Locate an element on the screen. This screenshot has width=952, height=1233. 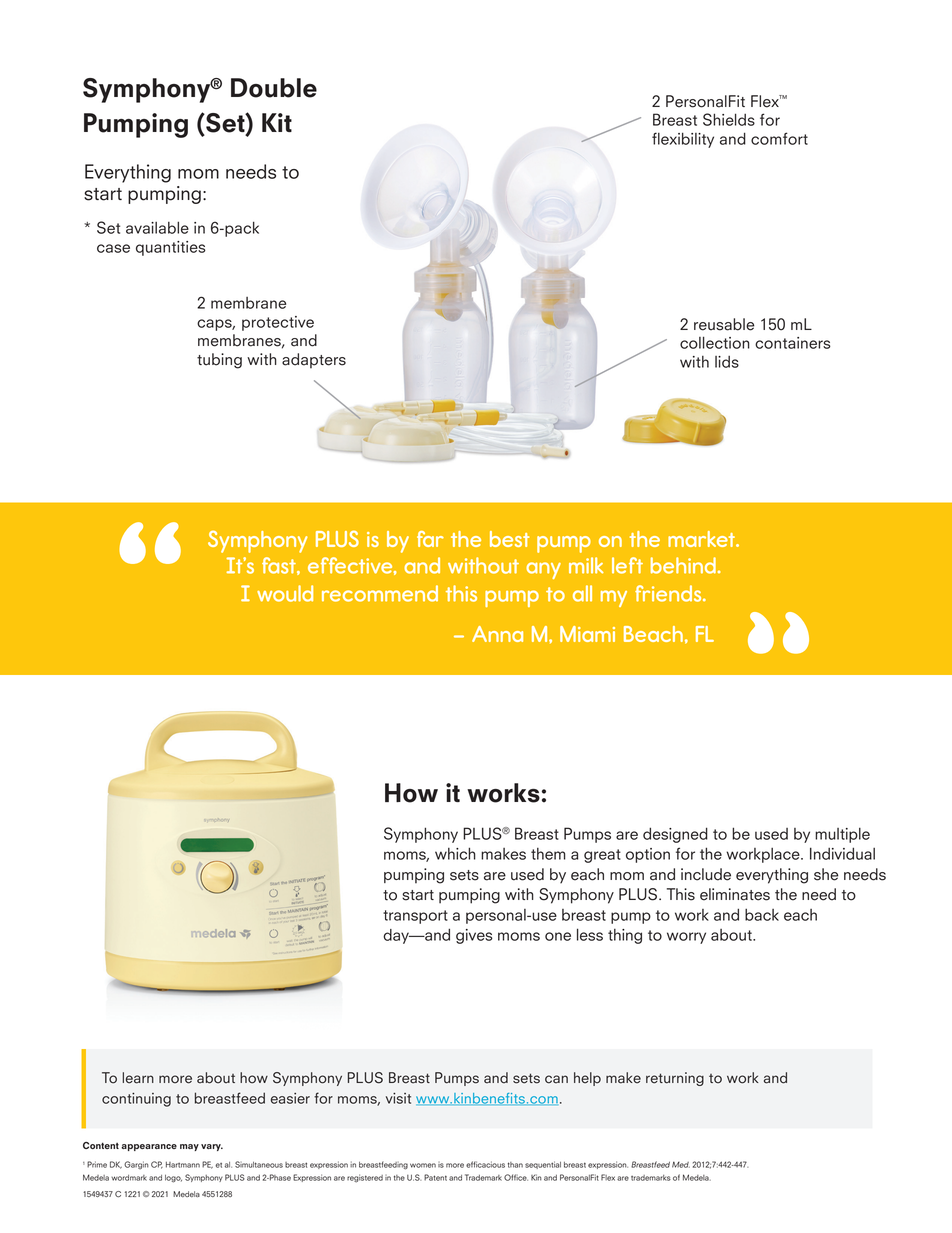
Kit is located at coordinates (277, 122).
